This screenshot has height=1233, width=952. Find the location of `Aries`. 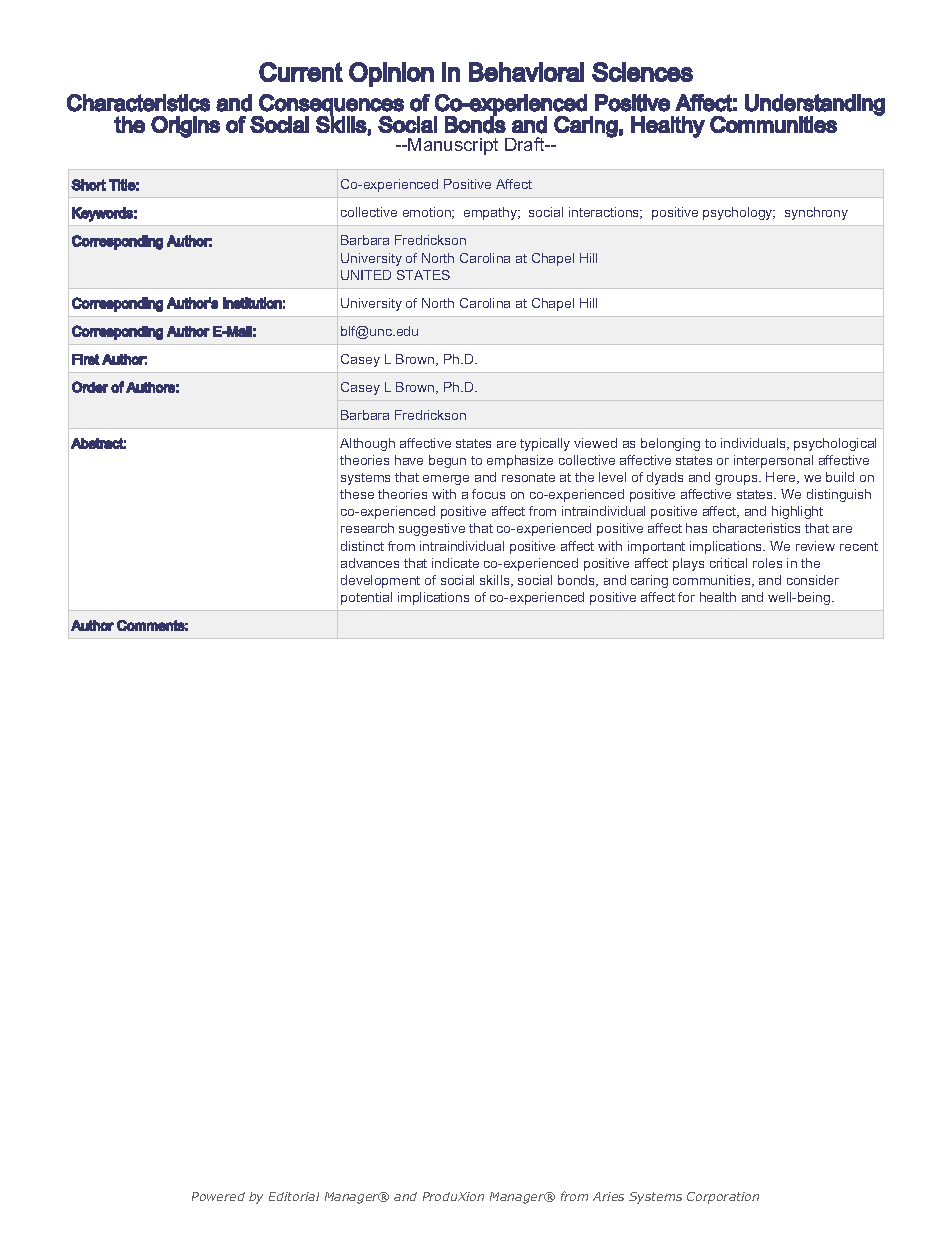

Aries is located at coordinates (608, 1196).
